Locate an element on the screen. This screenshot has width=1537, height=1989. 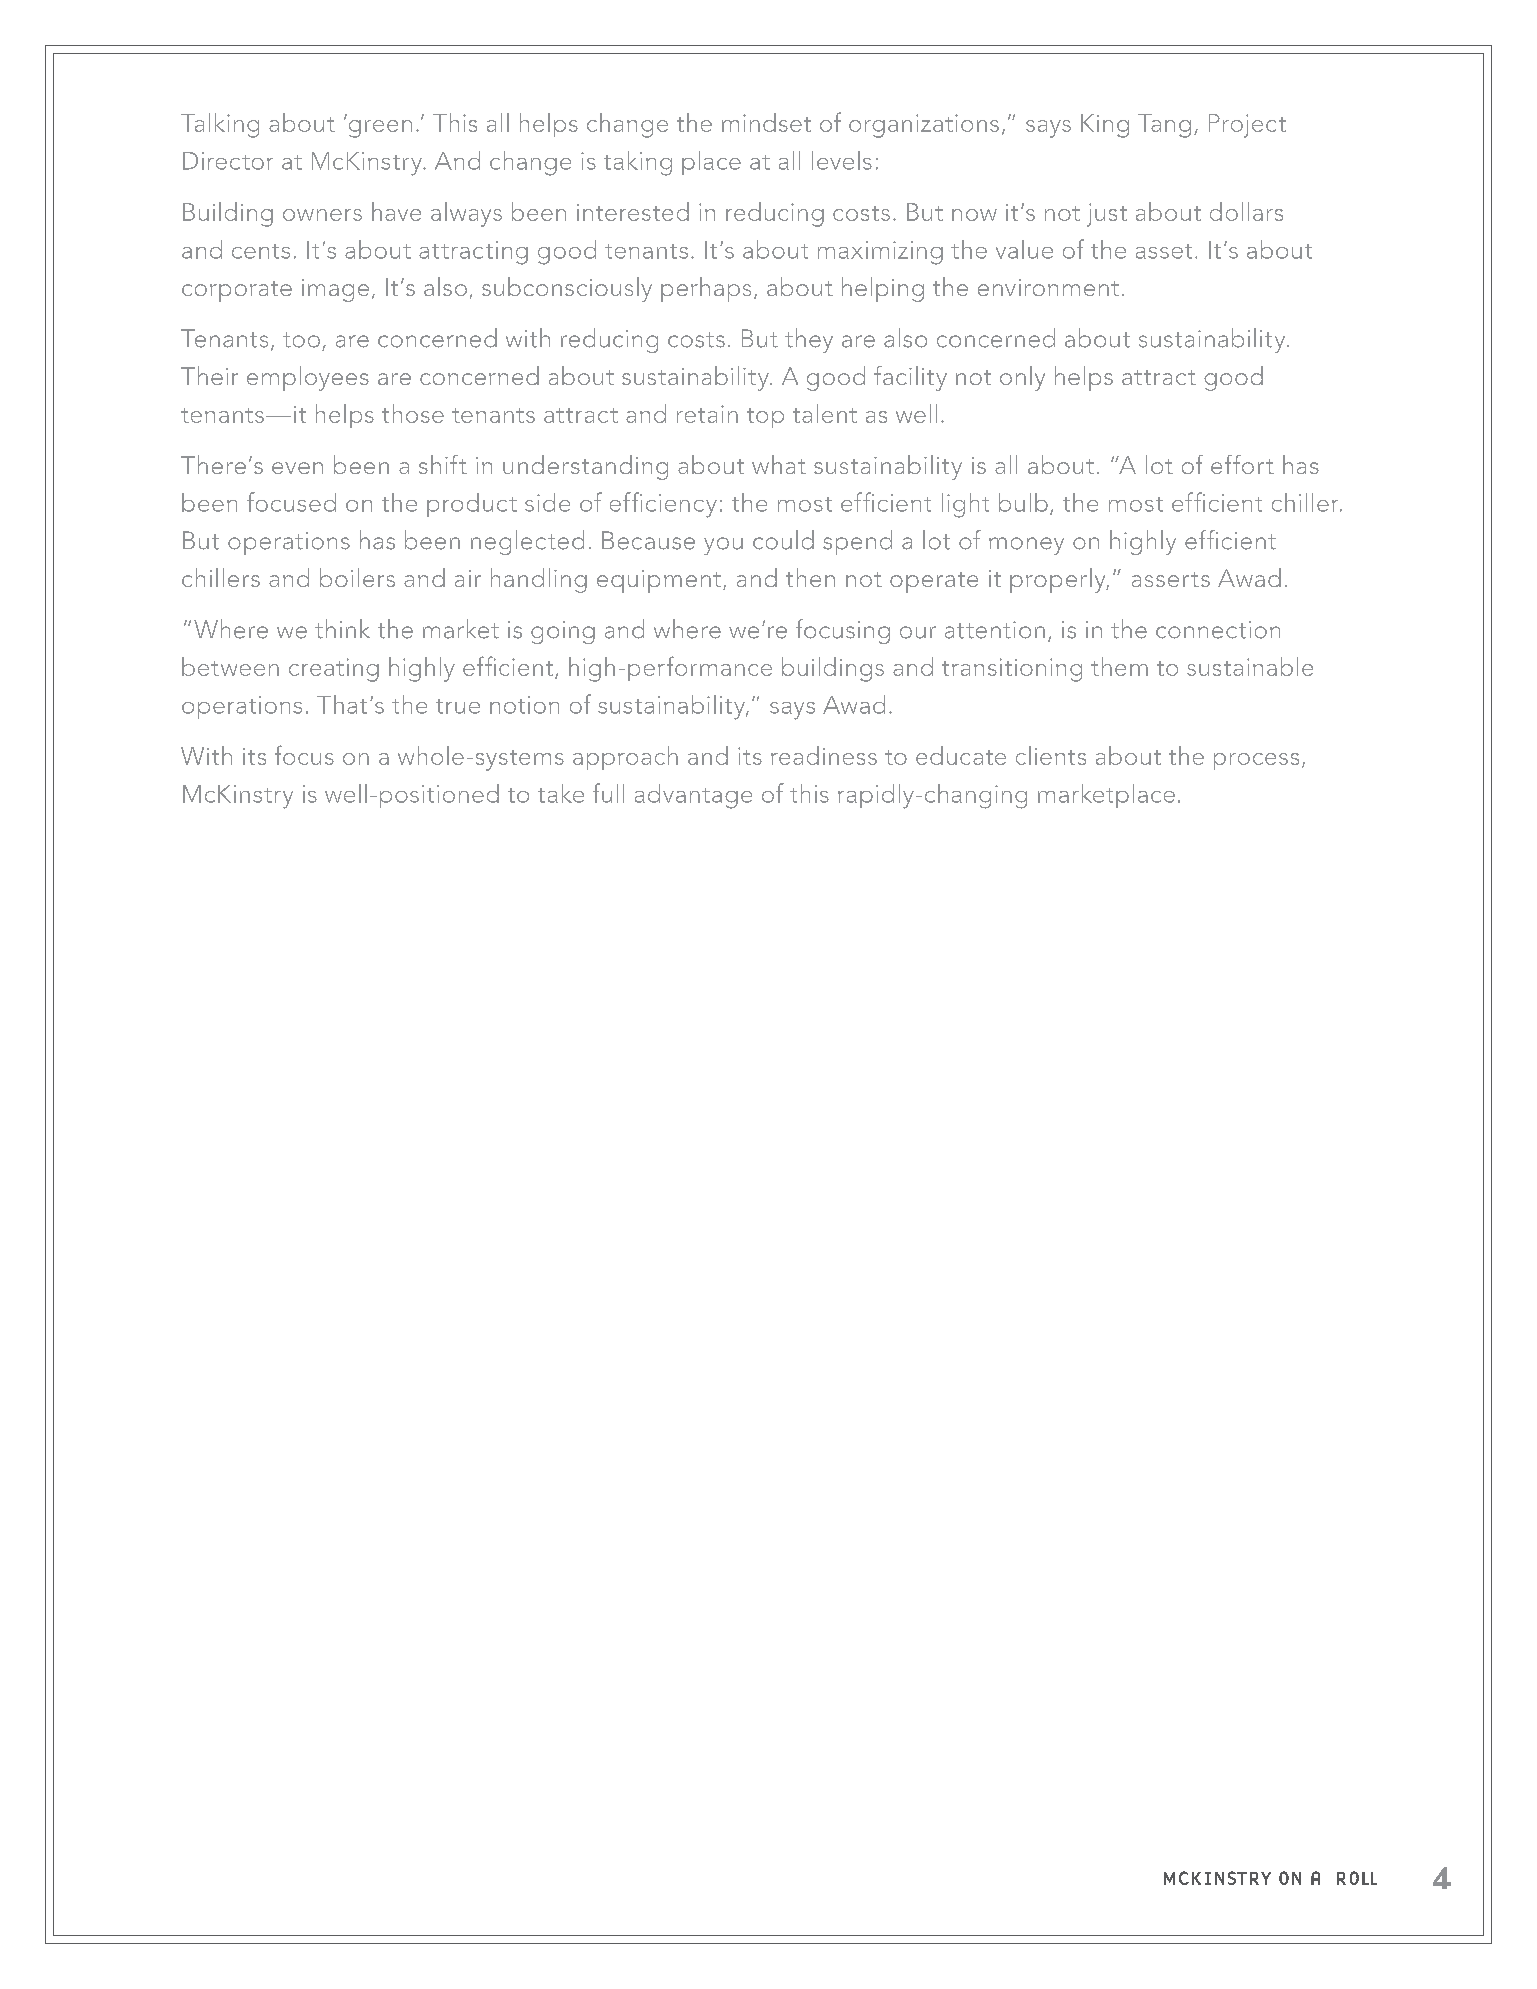
creating is located at coordinates (334, 670).
